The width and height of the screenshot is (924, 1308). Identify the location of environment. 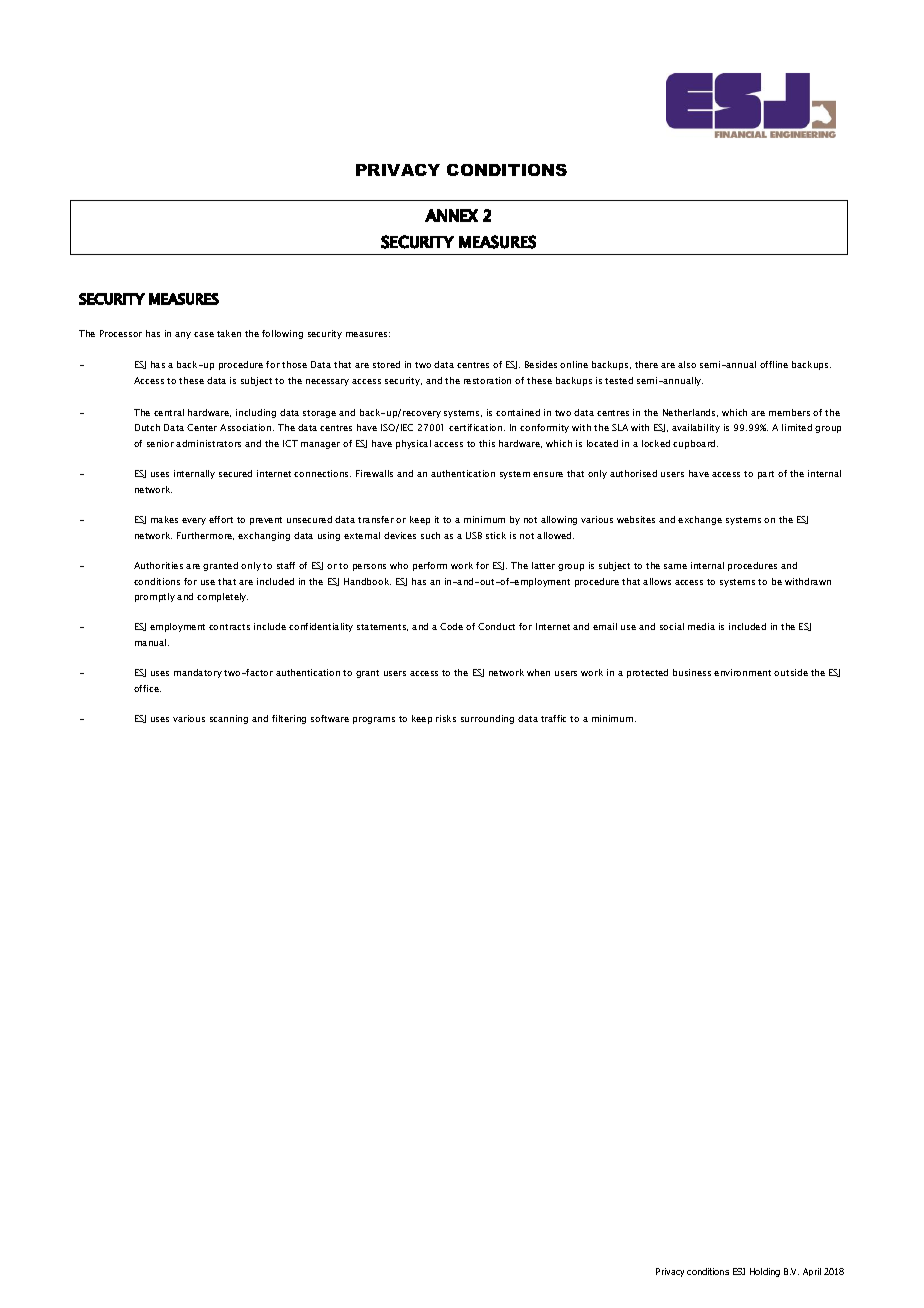
(742, 672).
